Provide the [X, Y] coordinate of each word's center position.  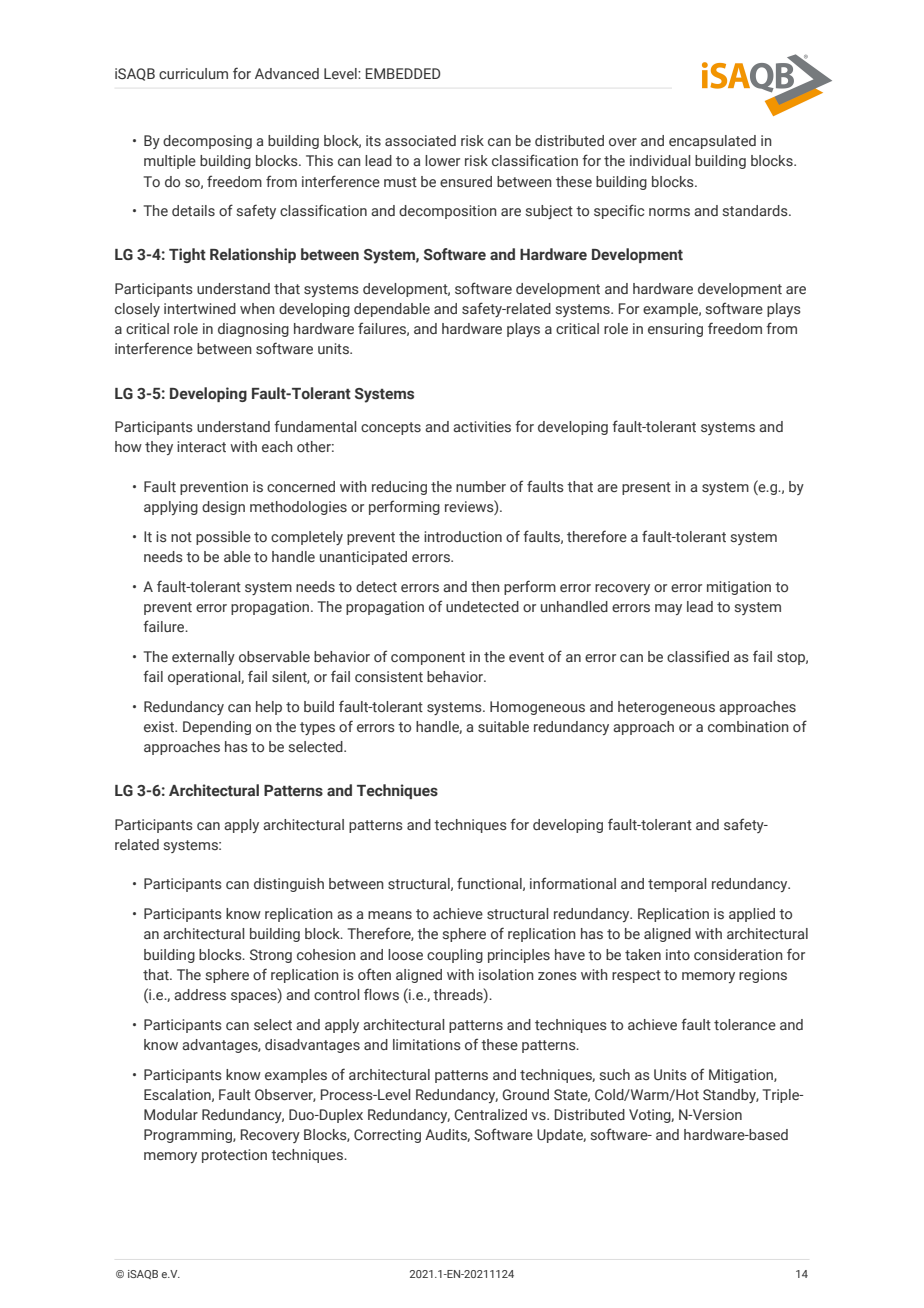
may [668, 609]
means [390, 915]
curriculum [193, 73]
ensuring [675, 330]
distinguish [289, 885]
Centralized [490, 1114]
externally [203, 658]
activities [482, 426]
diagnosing [253, 330]
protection [234, 1156]
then [485, 586]
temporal [677, 885]
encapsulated [712, 142]
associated [420, 140]
